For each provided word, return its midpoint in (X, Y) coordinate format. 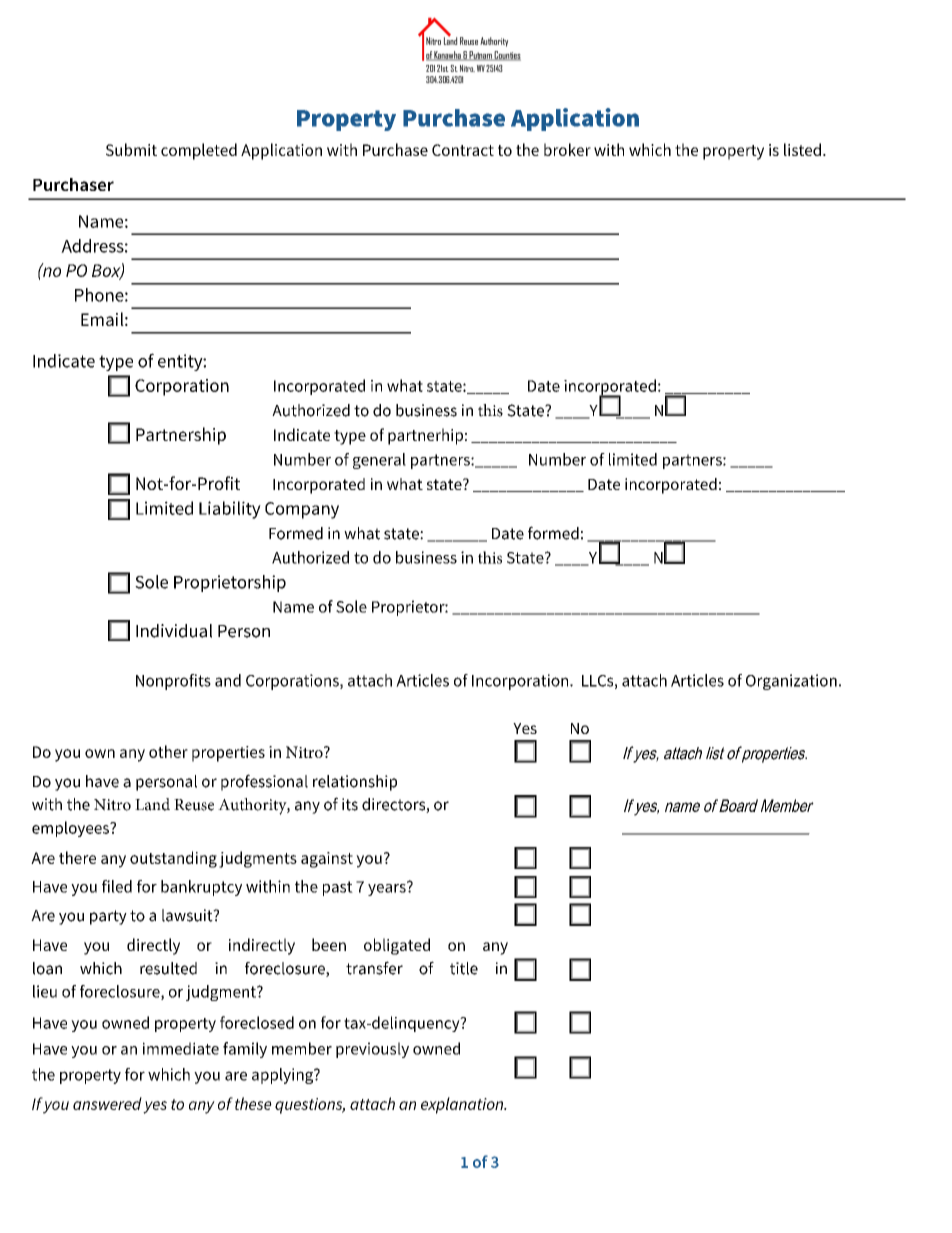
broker (567, 149)
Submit (131, 149)
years (388, 888)
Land (152, 804)
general (379, 461)
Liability (230, 510)
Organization (791, 682)
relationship (355, 783)
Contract (463, 150)
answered (107, 1103)
